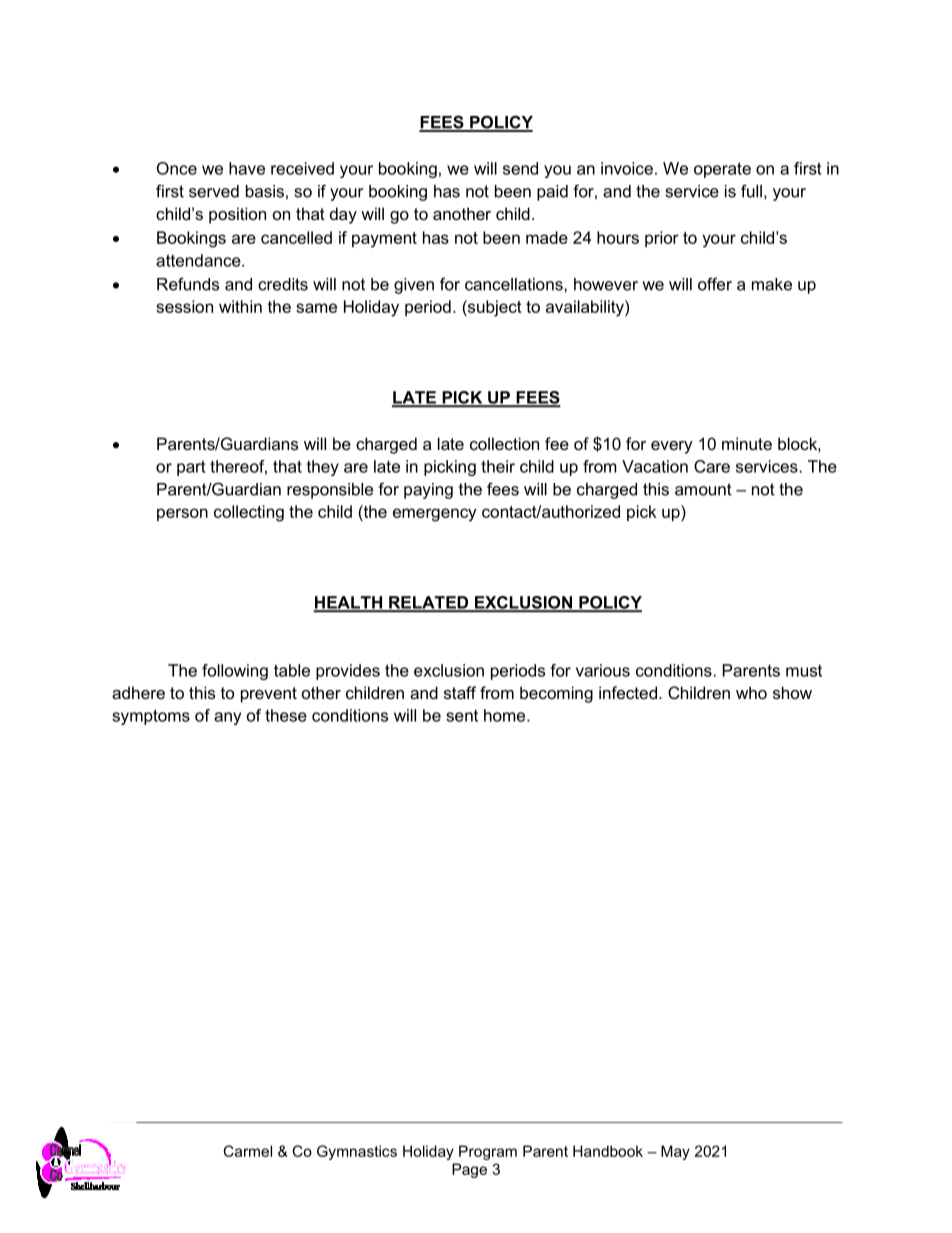 This screenshot has height=1233, width=952. Describe the element at coordinates (792, 692) in the screenshot. I see `show` at that location.
